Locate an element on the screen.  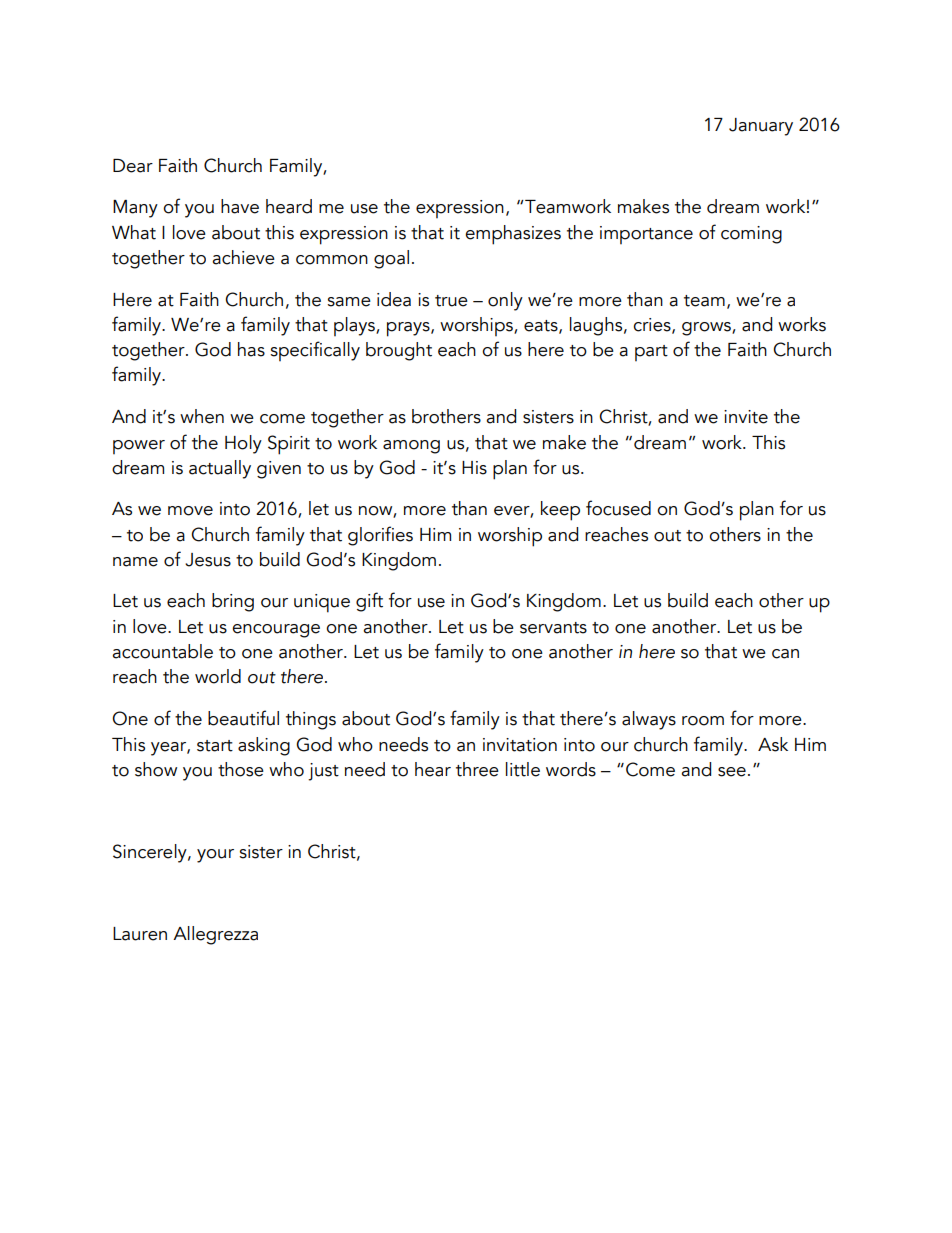
focused is located at coordinates (618, 508).
